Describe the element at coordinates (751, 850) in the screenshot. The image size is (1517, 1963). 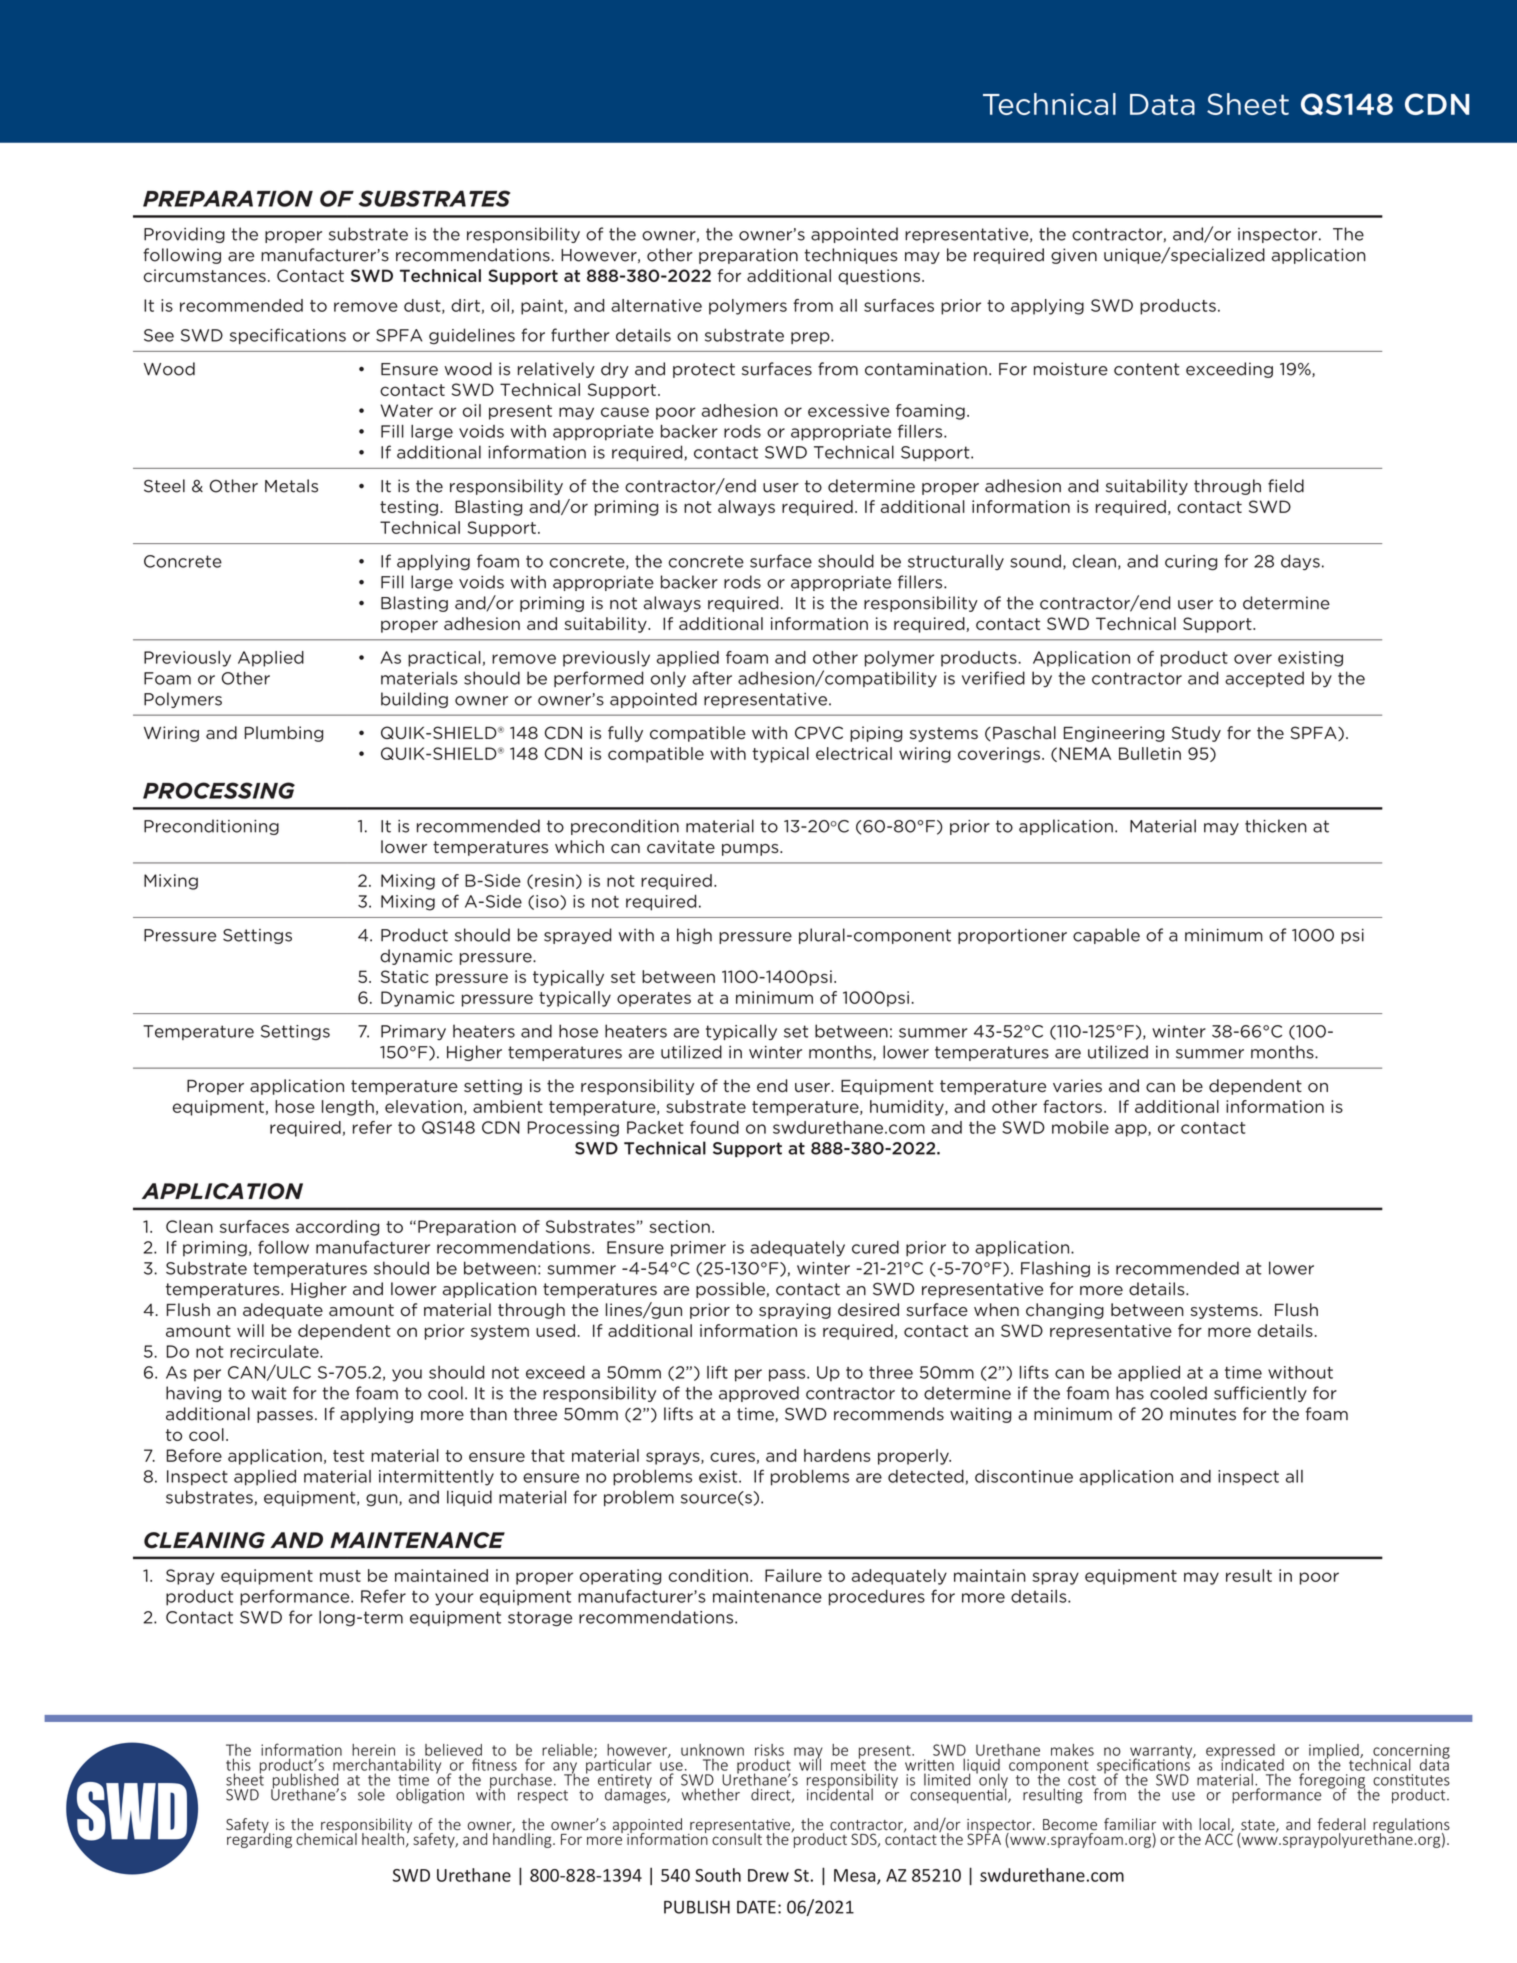
I see `pumps` at that location.
